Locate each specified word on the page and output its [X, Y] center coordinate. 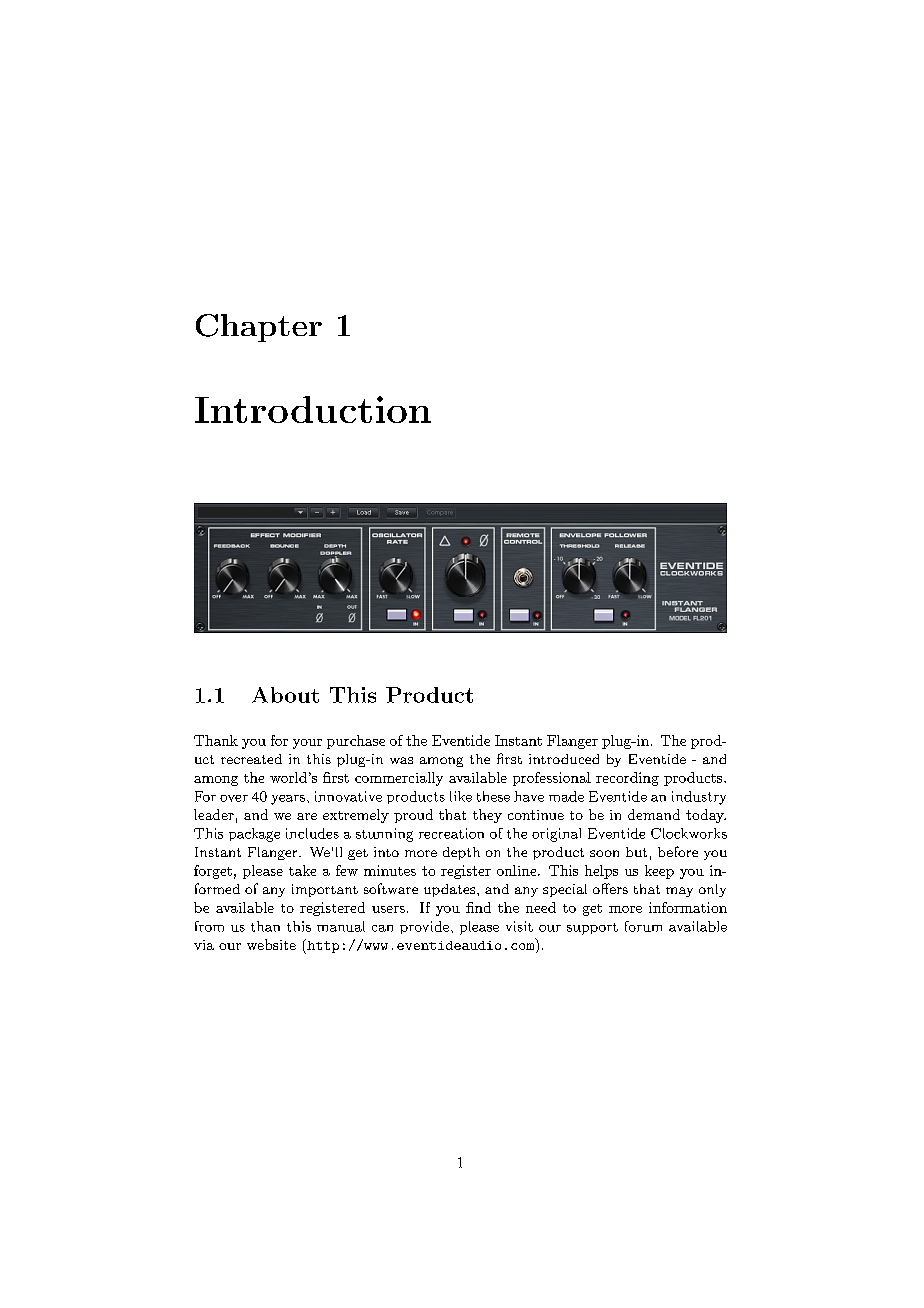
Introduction [313, 409]
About [285, 695]
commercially [399, 779]
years [288, 800]
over [234, 798]
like [461, 796]
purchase [356, 742]
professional [552, 779]
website [271, 944]
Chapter [259, 328]
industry [699, 798]
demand [654, 814]
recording [627, 779]
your [307, 744]
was [401, 760]
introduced [564, 759]
